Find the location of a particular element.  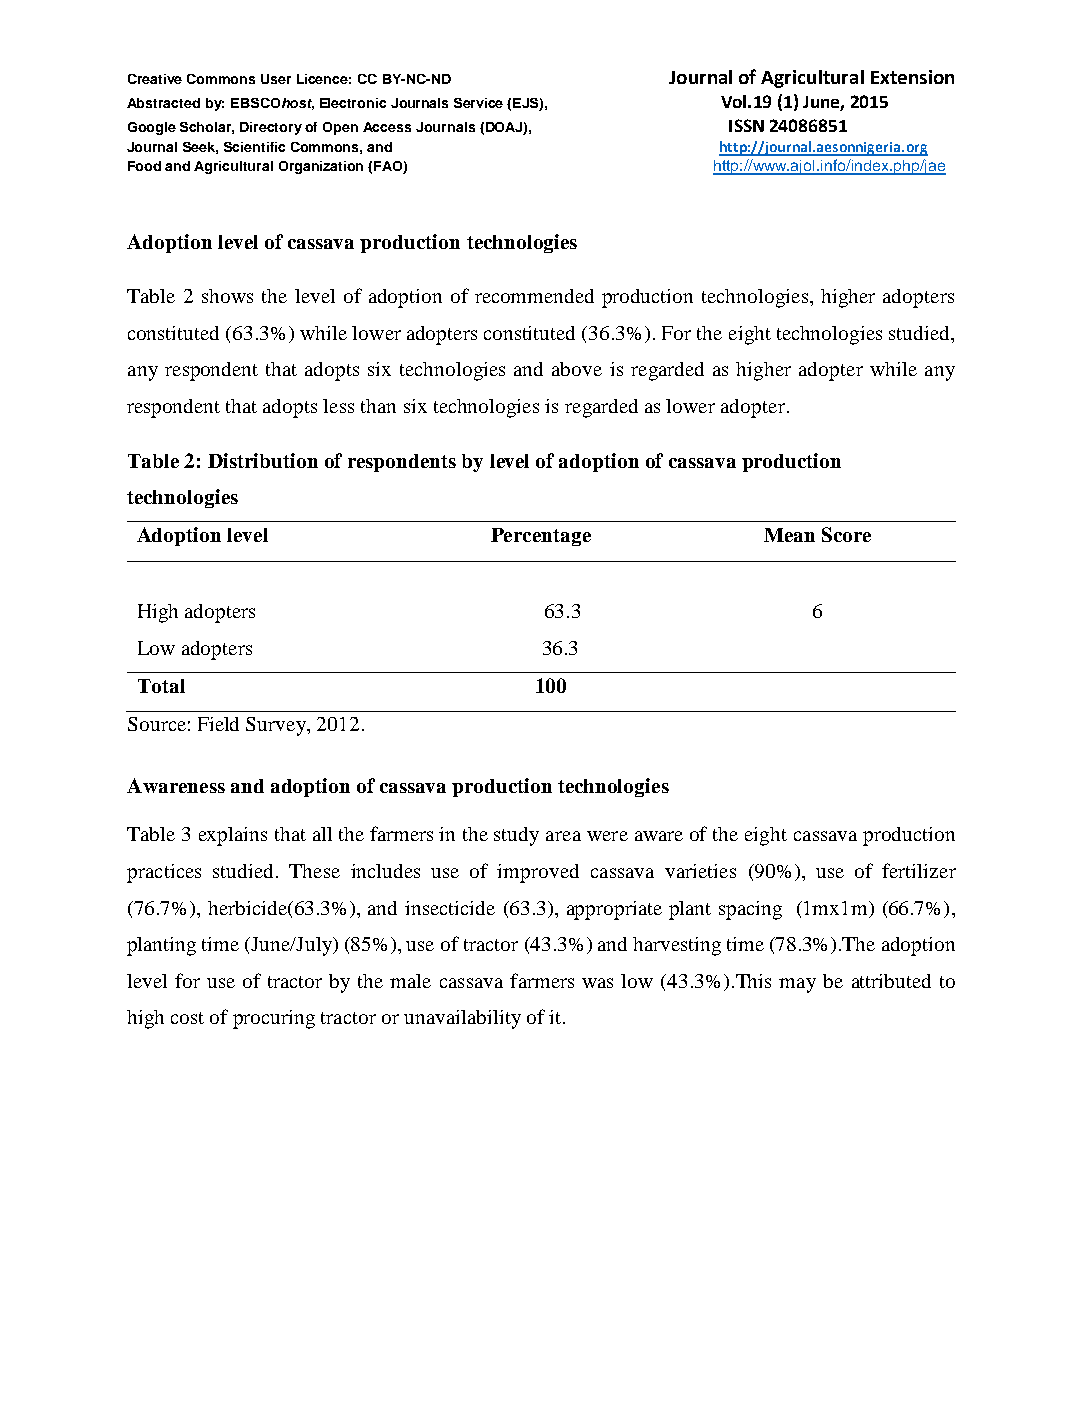

Service is located at coordinates (478, 103).
